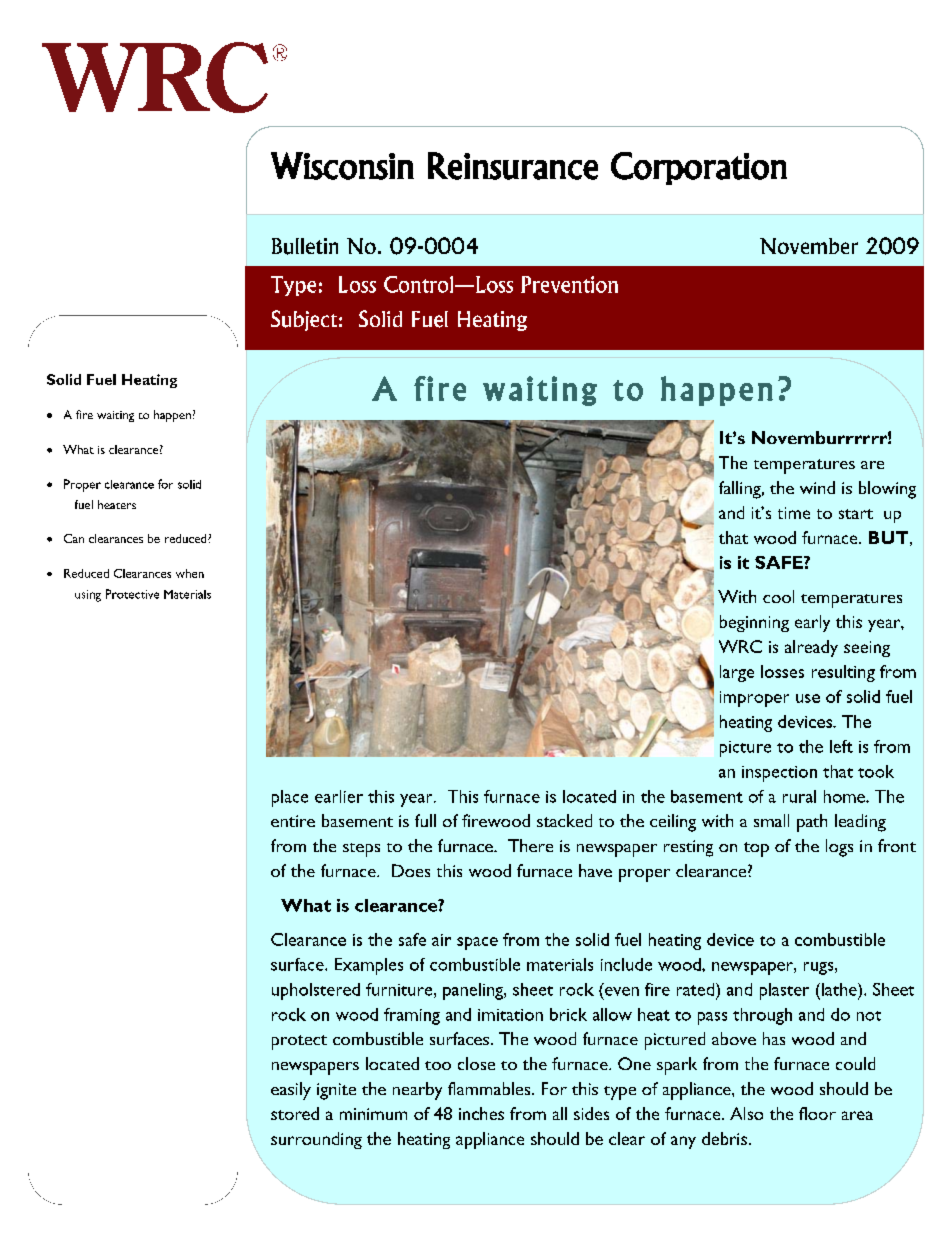 This page has height=1233, width=952. What do you see at coordinates (817, 1113) in the page?
I see `floor` at bounding box center [817, 1113].
